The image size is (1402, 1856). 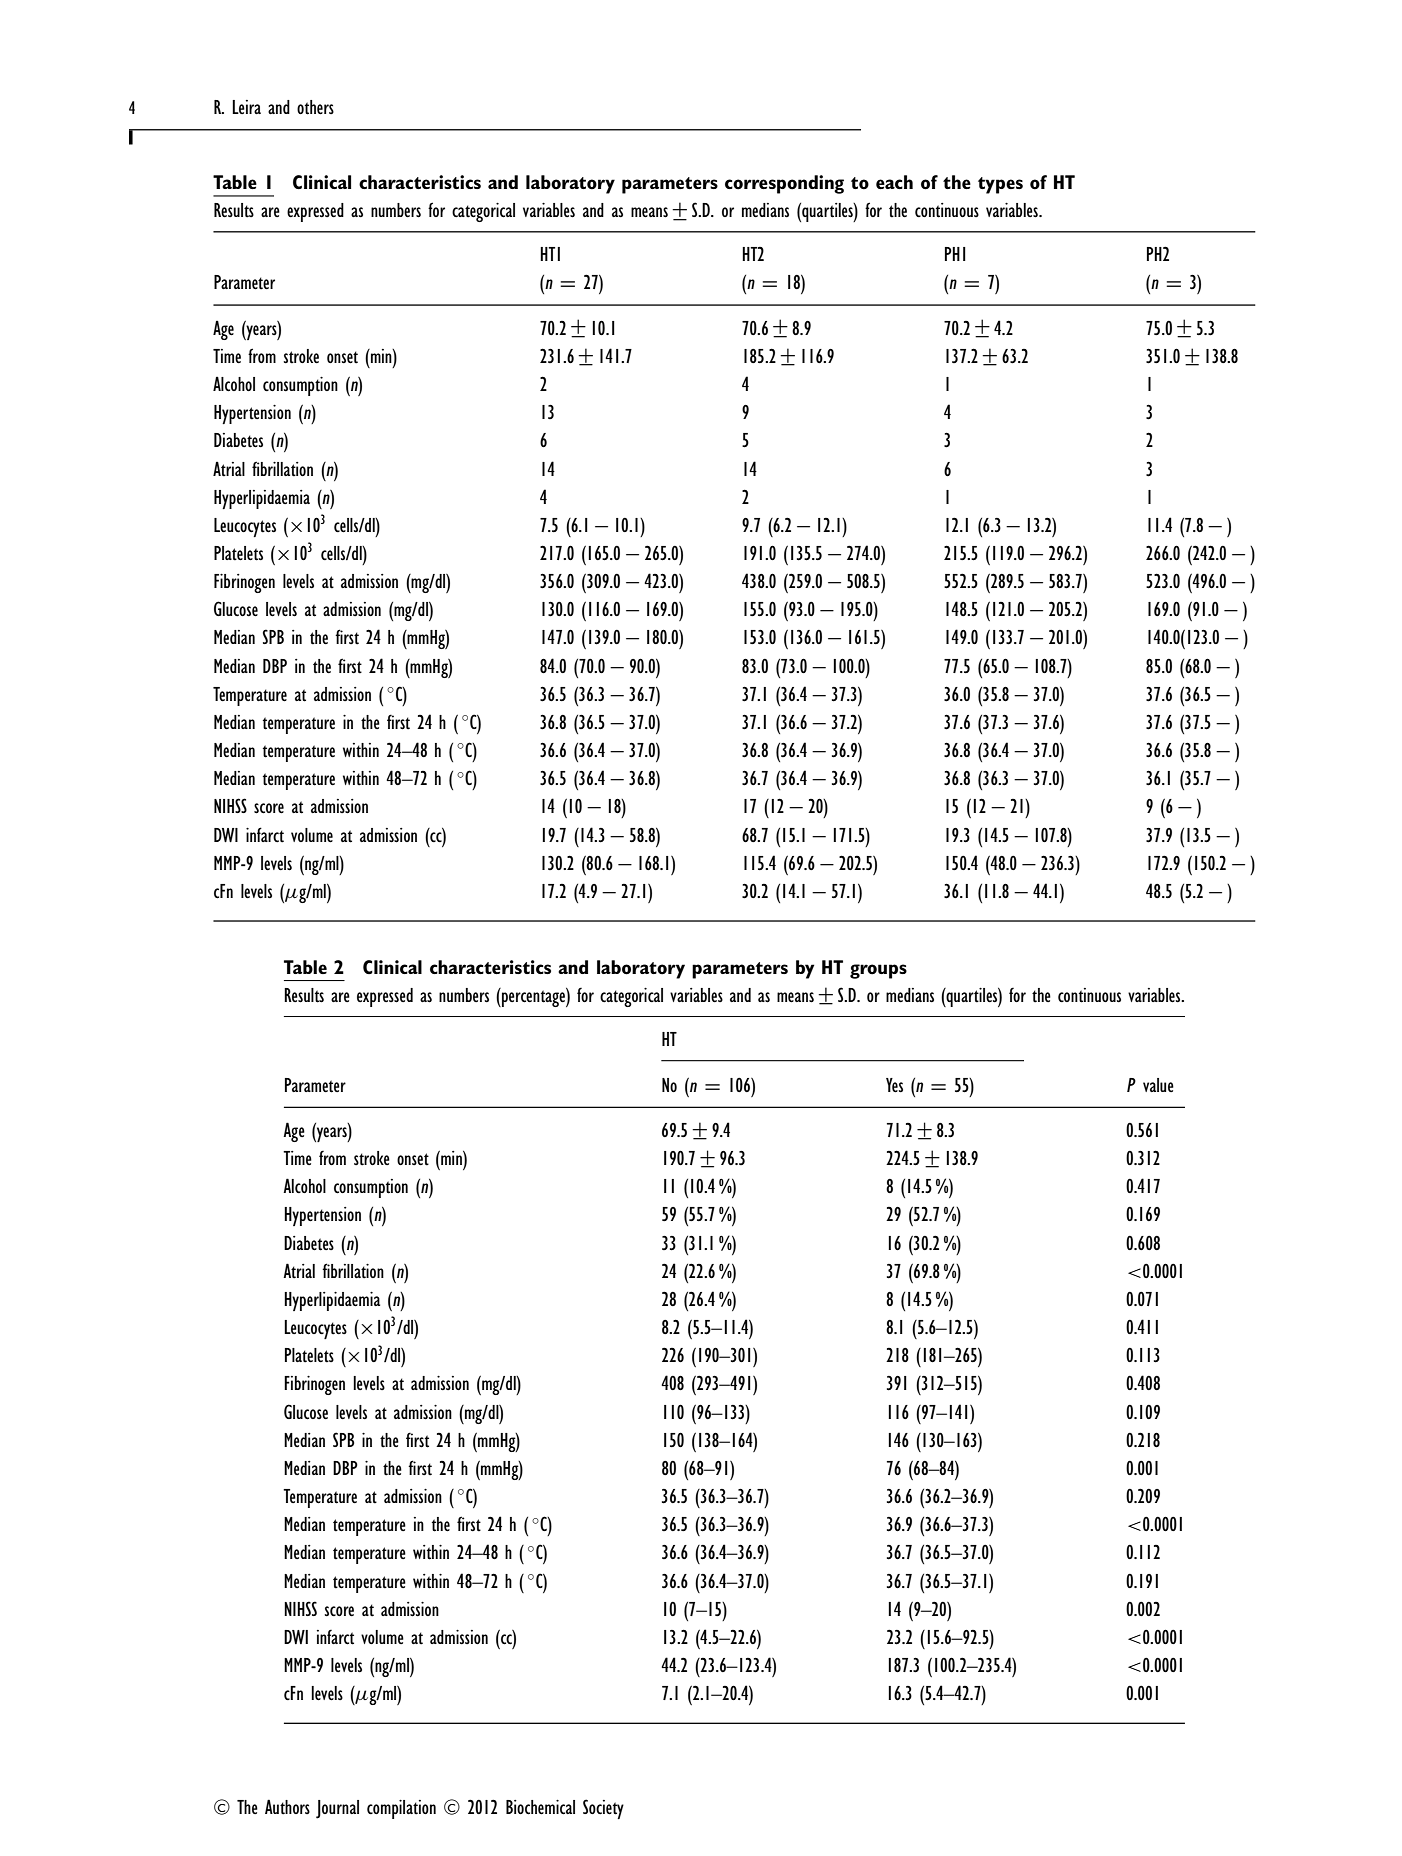 What do you see at coordinates (603, 1809) in the document?
I see `Society` at bounding box center [603, 1809].
